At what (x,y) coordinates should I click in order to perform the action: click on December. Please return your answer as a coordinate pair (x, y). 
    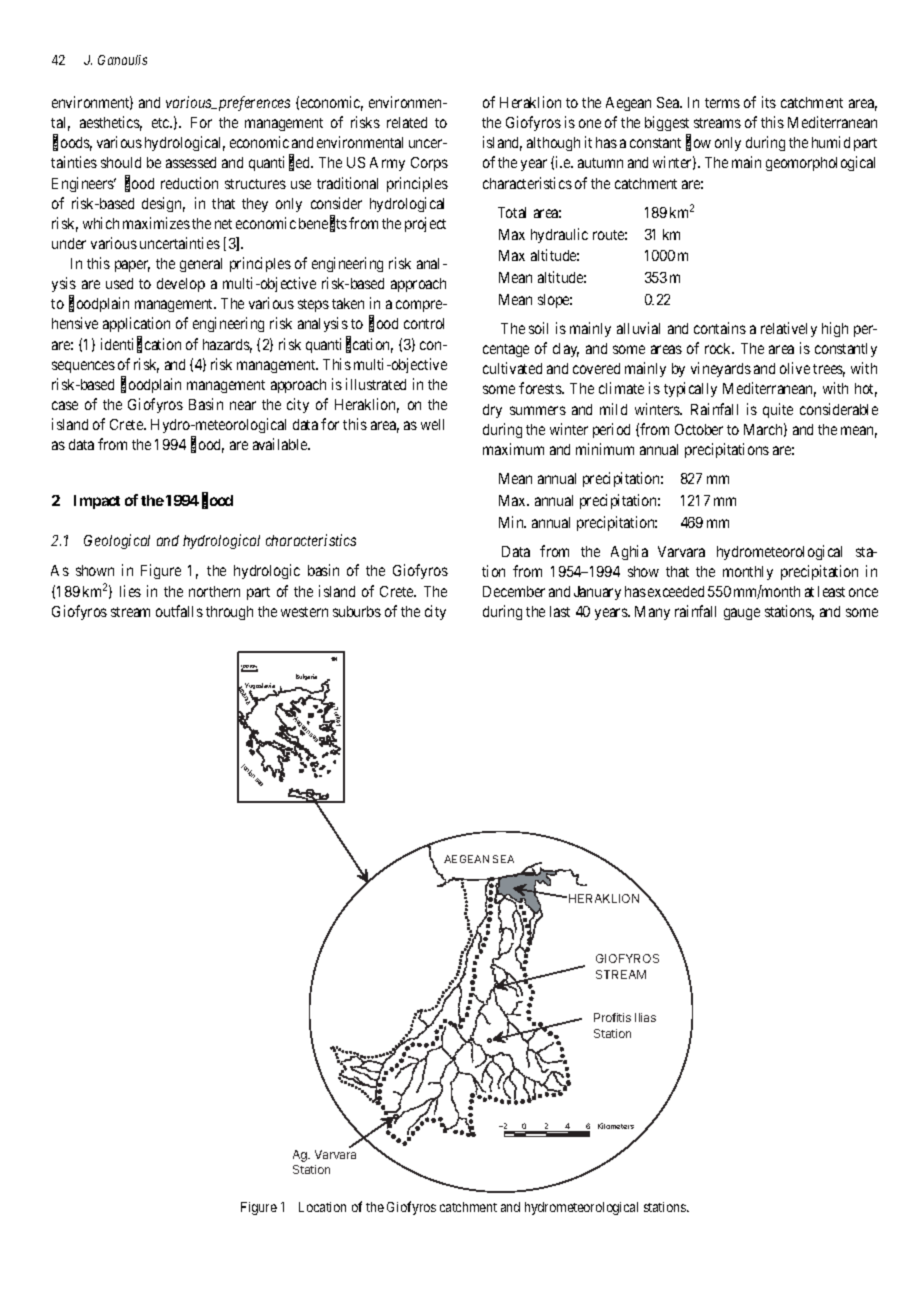
    Looking at the image, I should click on (514, 591).
